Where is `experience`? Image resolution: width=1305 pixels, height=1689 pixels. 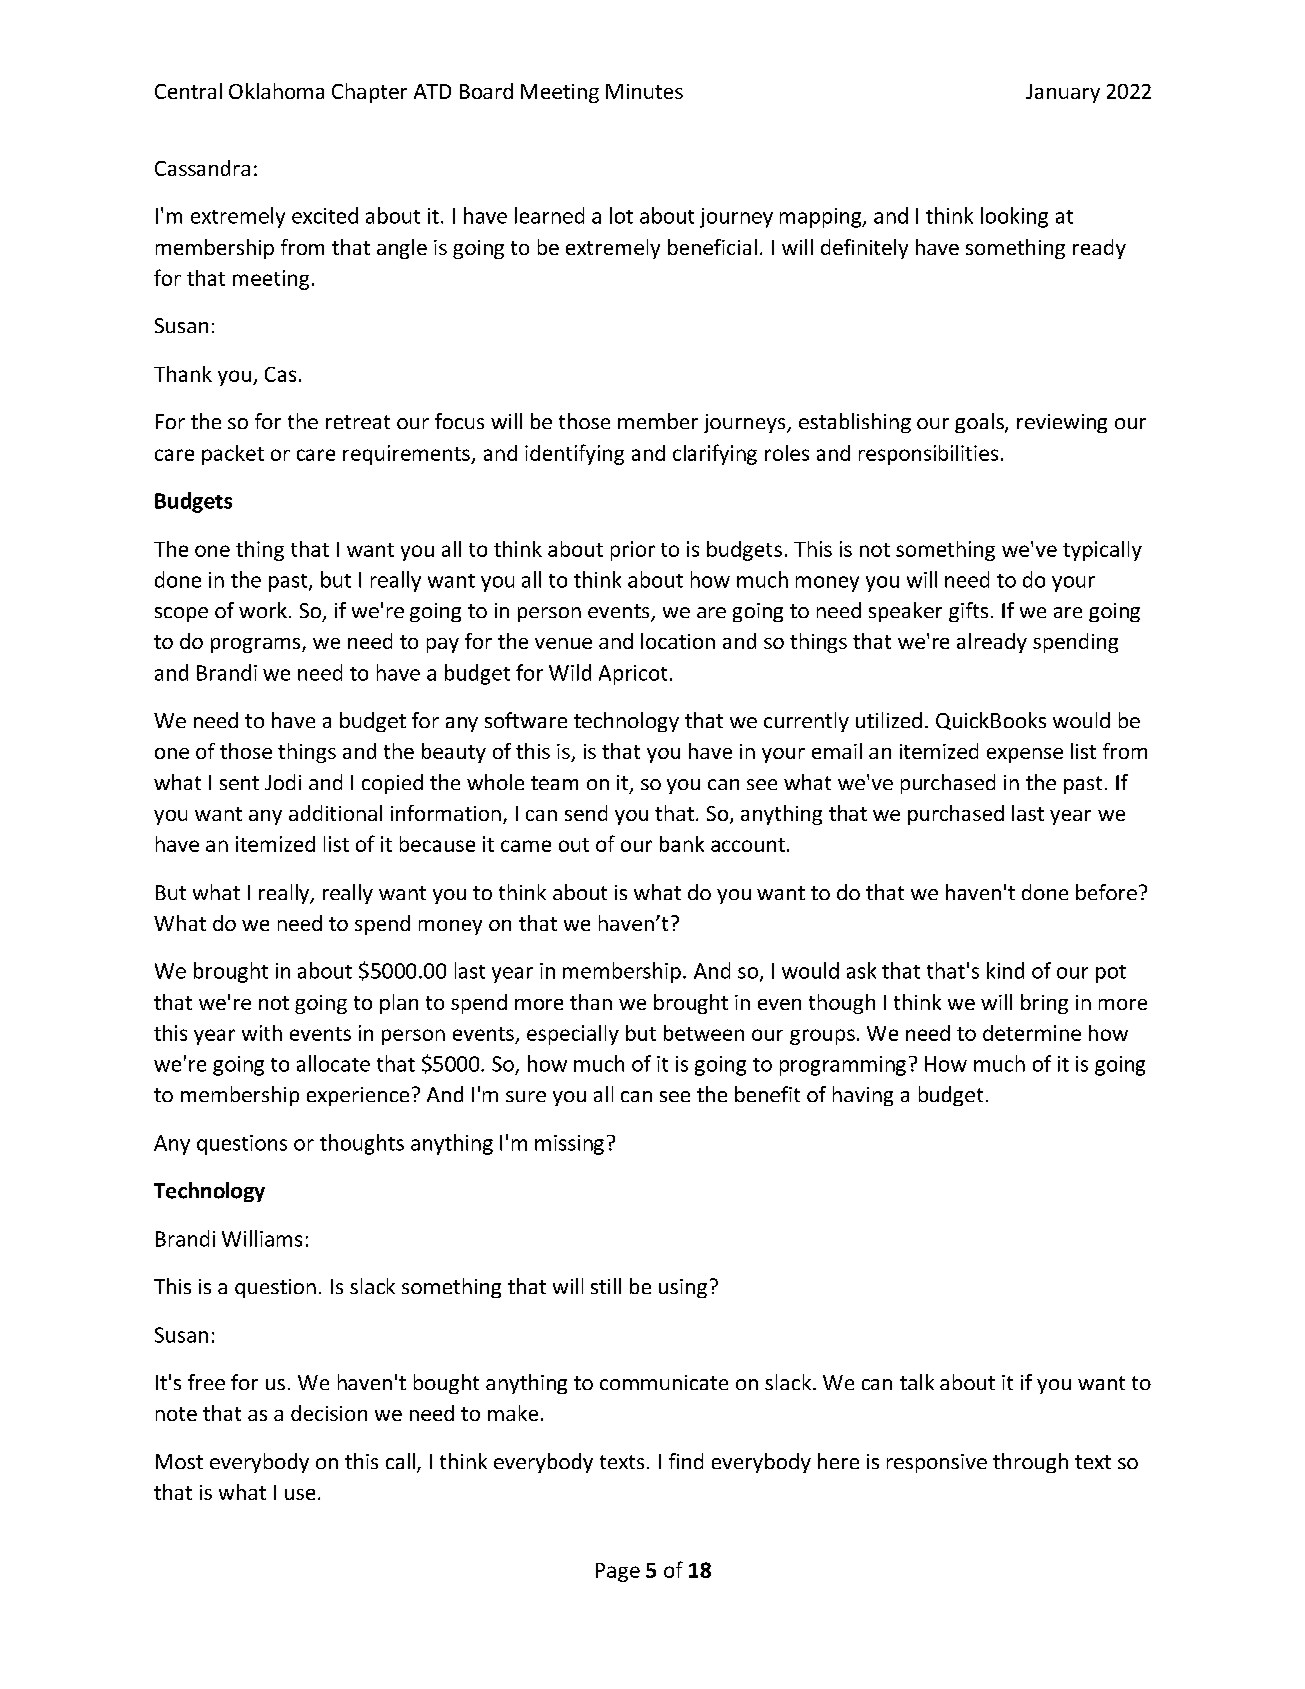 experience is located at coordinates (358, 1096).
